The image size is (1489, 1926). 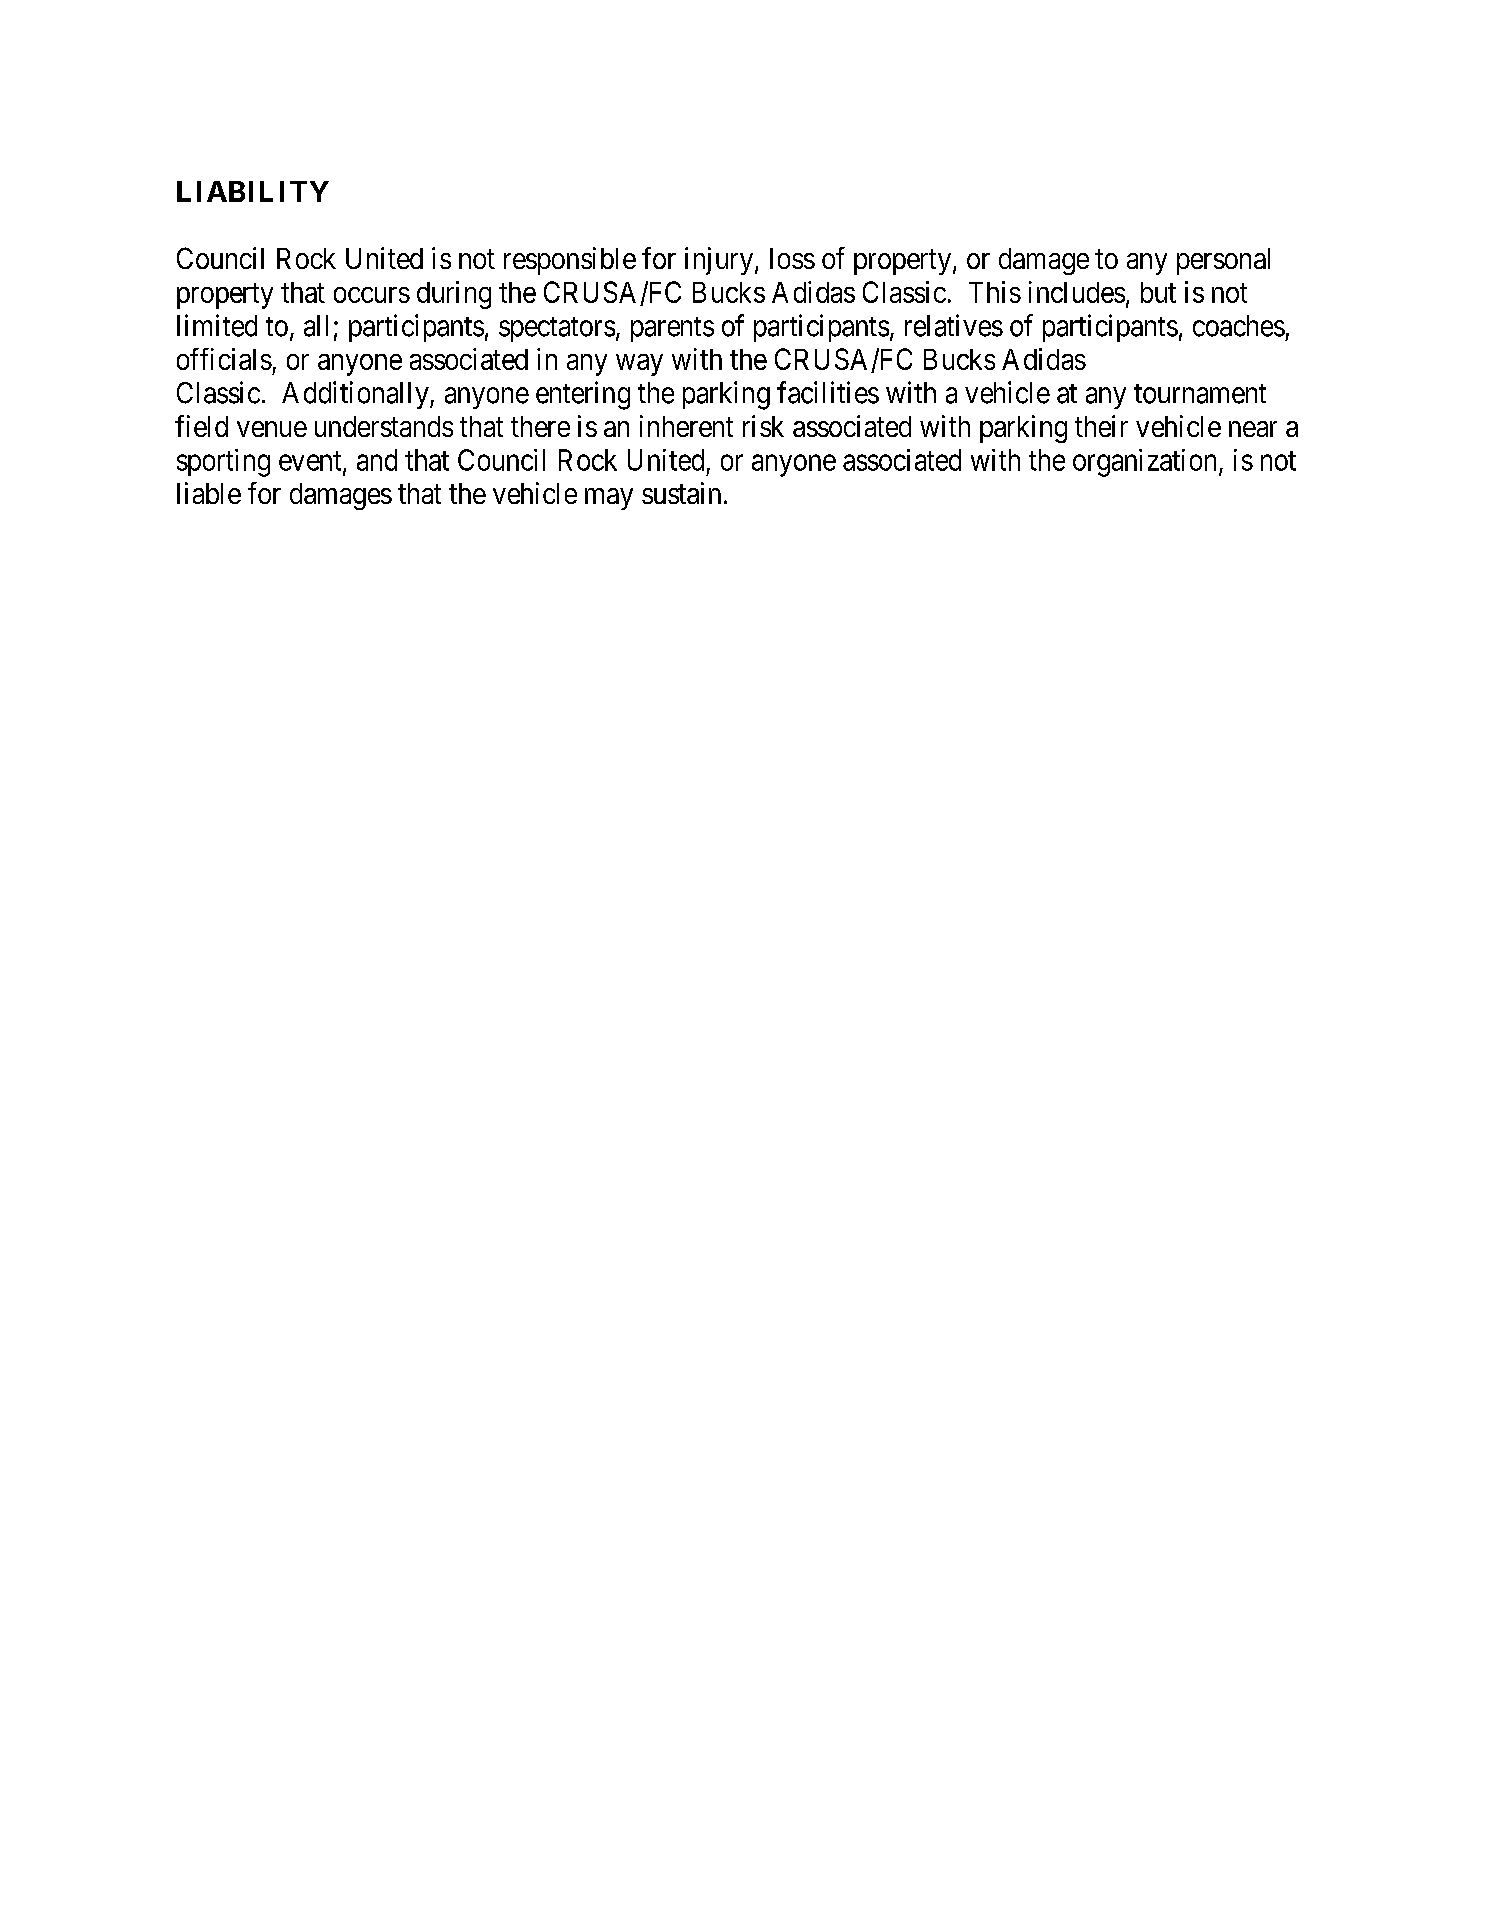 I want to click on Additionally, so click(x=356, y=395).
